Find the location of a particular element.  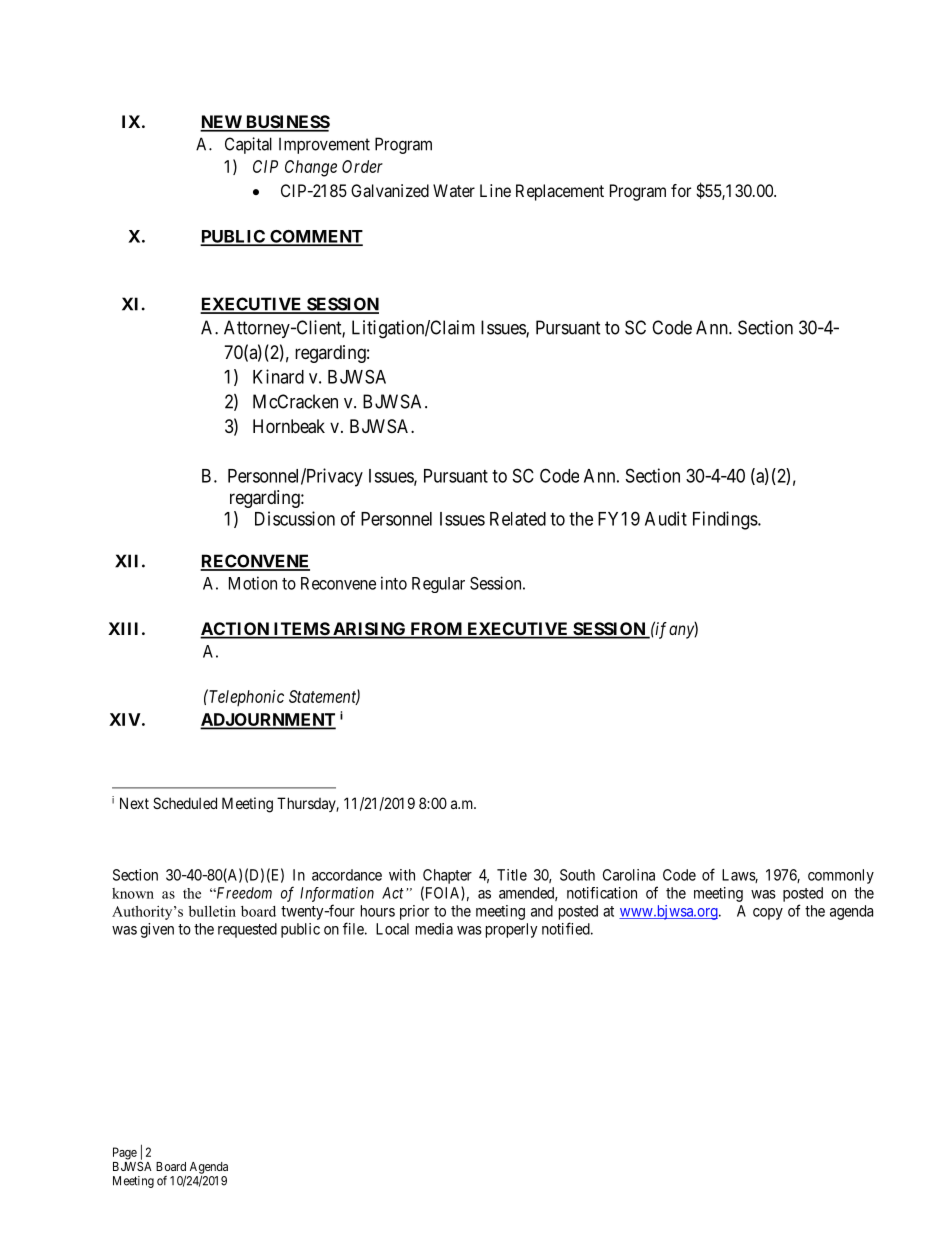

FROM is located at coordinates (436, 630).
